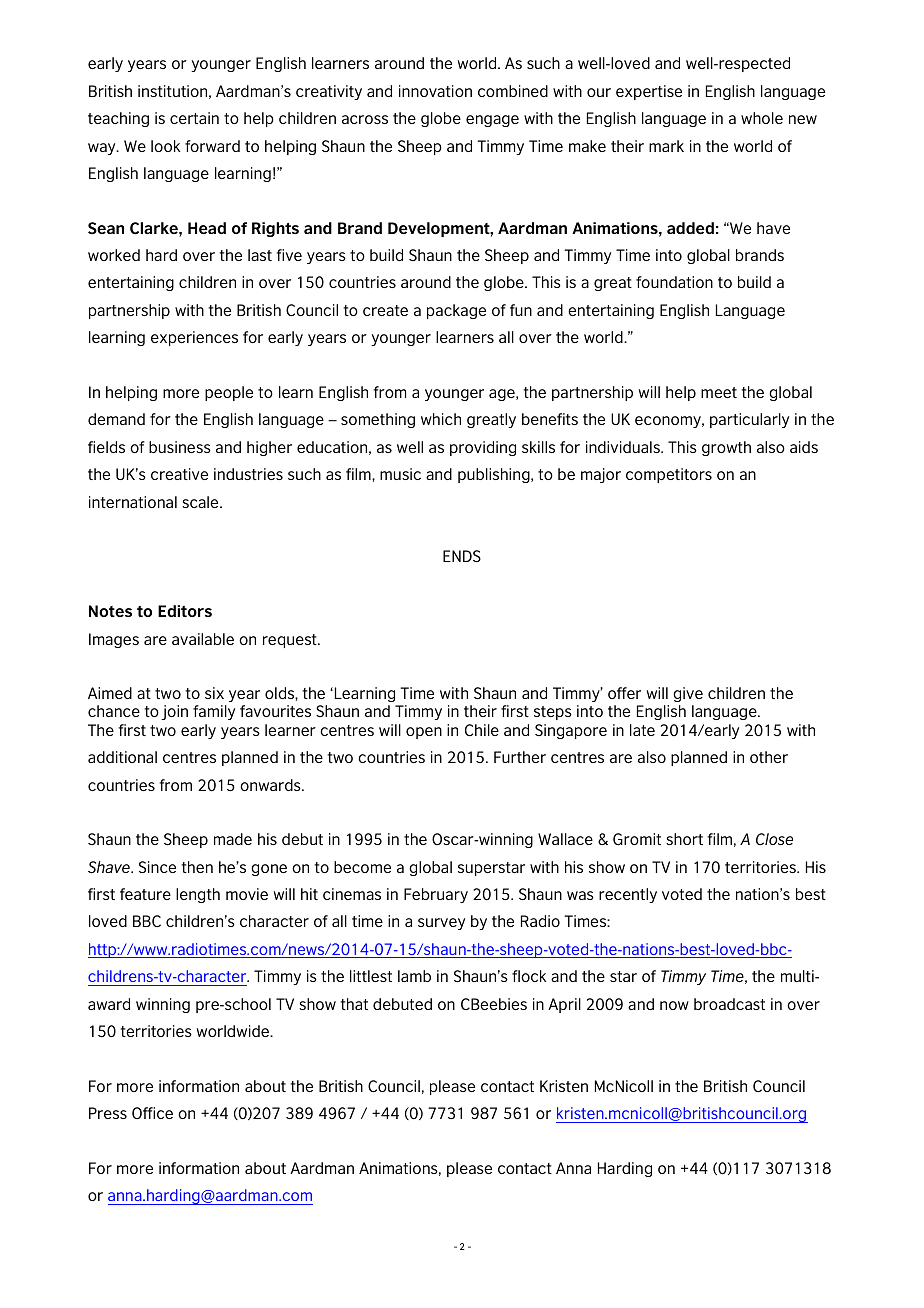 This page has height=1308, width=924. I want to click on broadcast, so click(729, 1004).
